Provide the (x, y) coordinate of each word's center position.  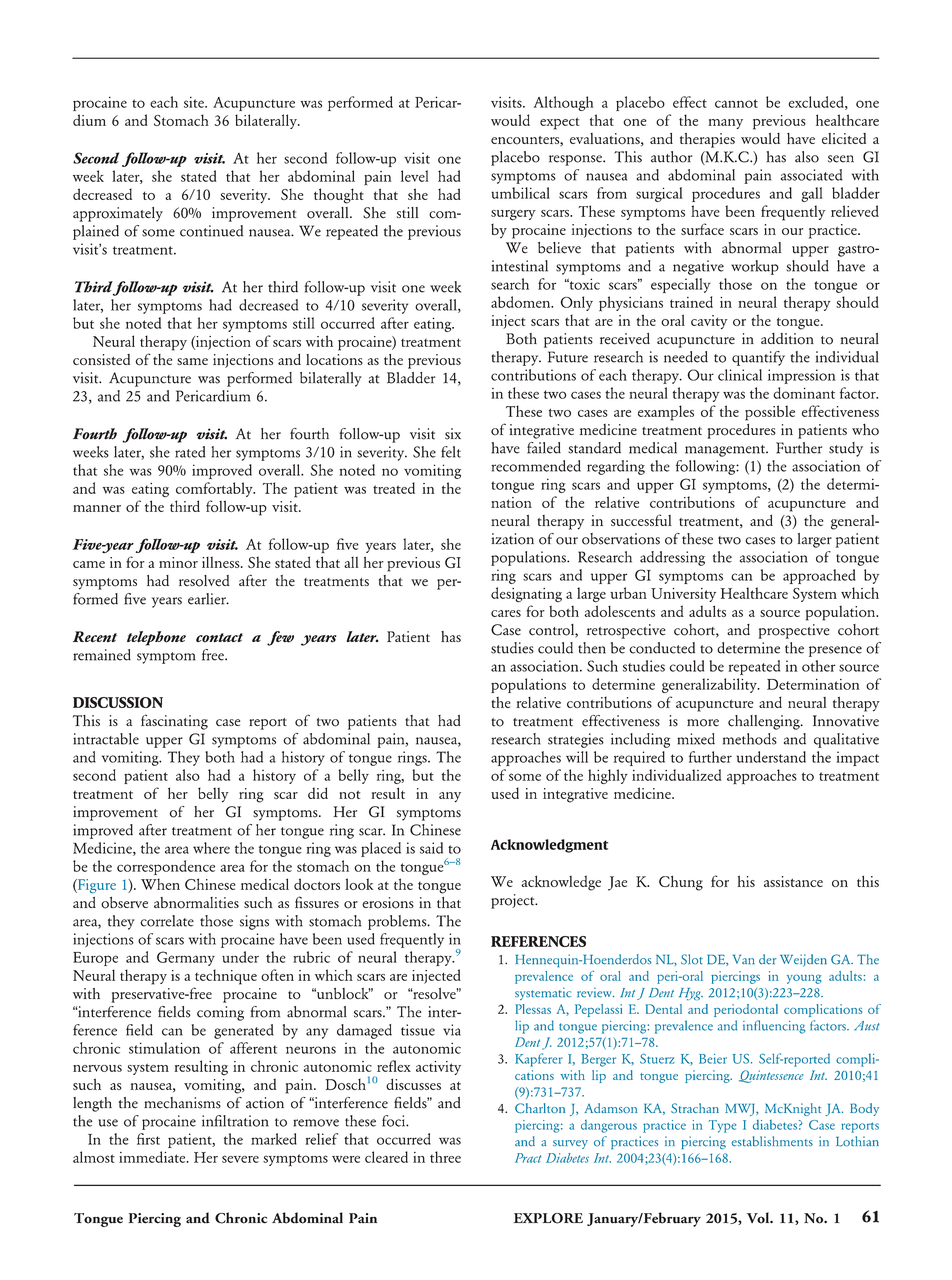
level (415, 176)
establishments (772, 1141)
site (195, 102)
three (445, 1157)
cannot (736, 103)
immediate (153, 1157)
